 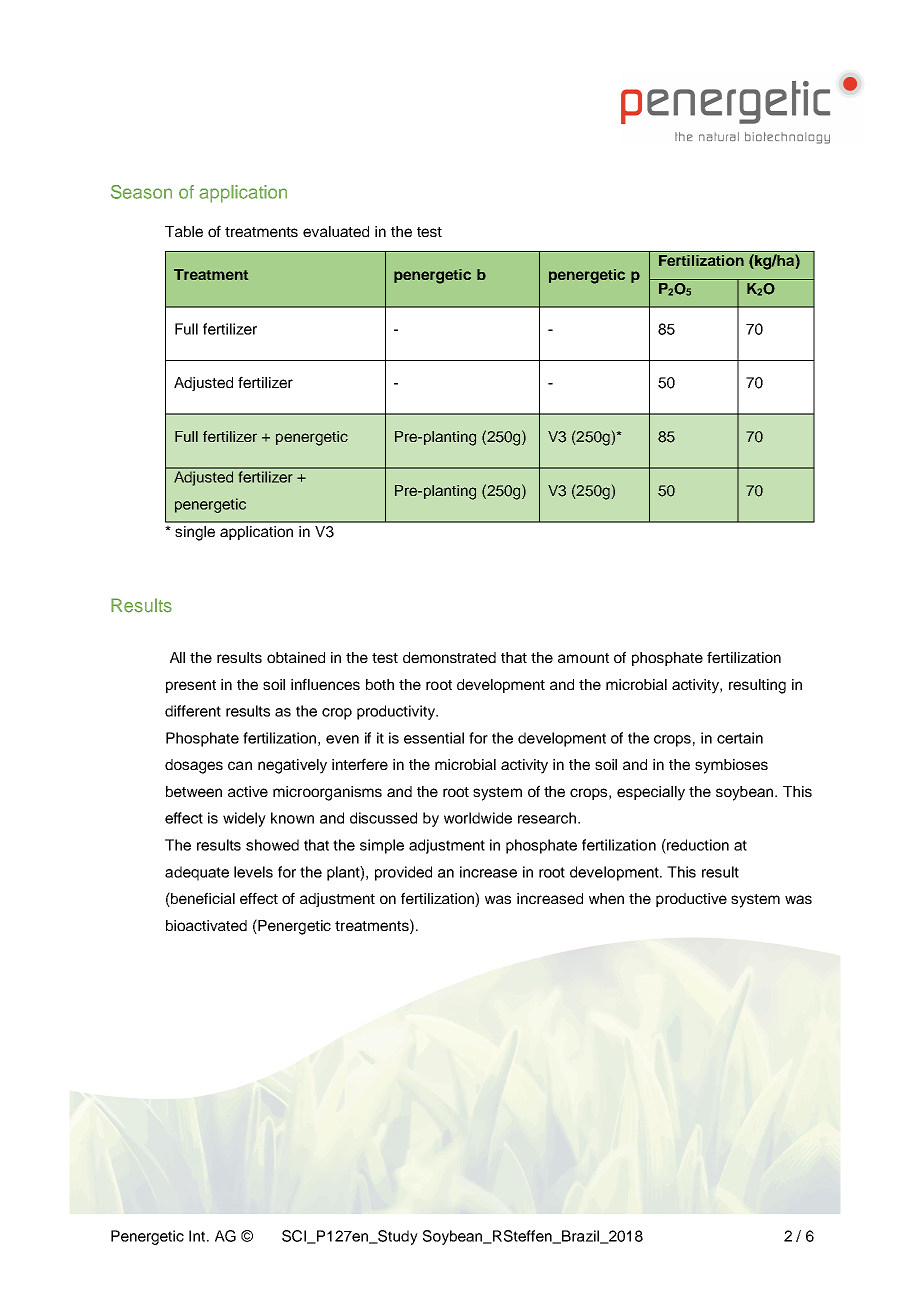 I want to click on Table, so click(x=184, y=231).
